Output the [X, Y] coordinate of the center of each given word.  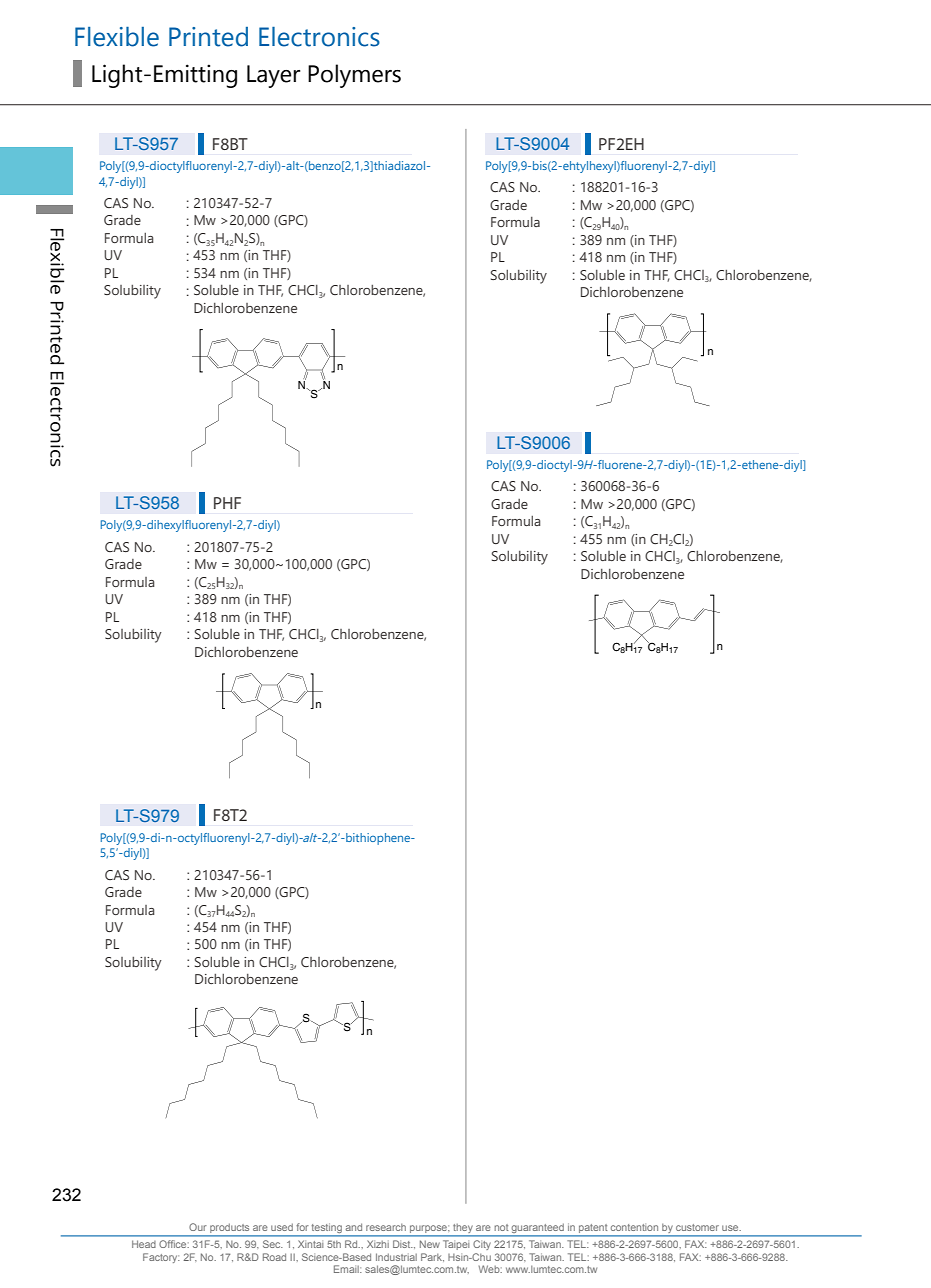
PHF [227, 503]
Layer [273, 76]
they [463, 1230]
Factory [161, 1258]
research [386, 1227]
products [230, 1229]
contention [634, 1227]
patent [593, 1230]
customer [697, 1227]
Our [198, 1227]
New [430, 1244]
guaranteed [538, 1229]
